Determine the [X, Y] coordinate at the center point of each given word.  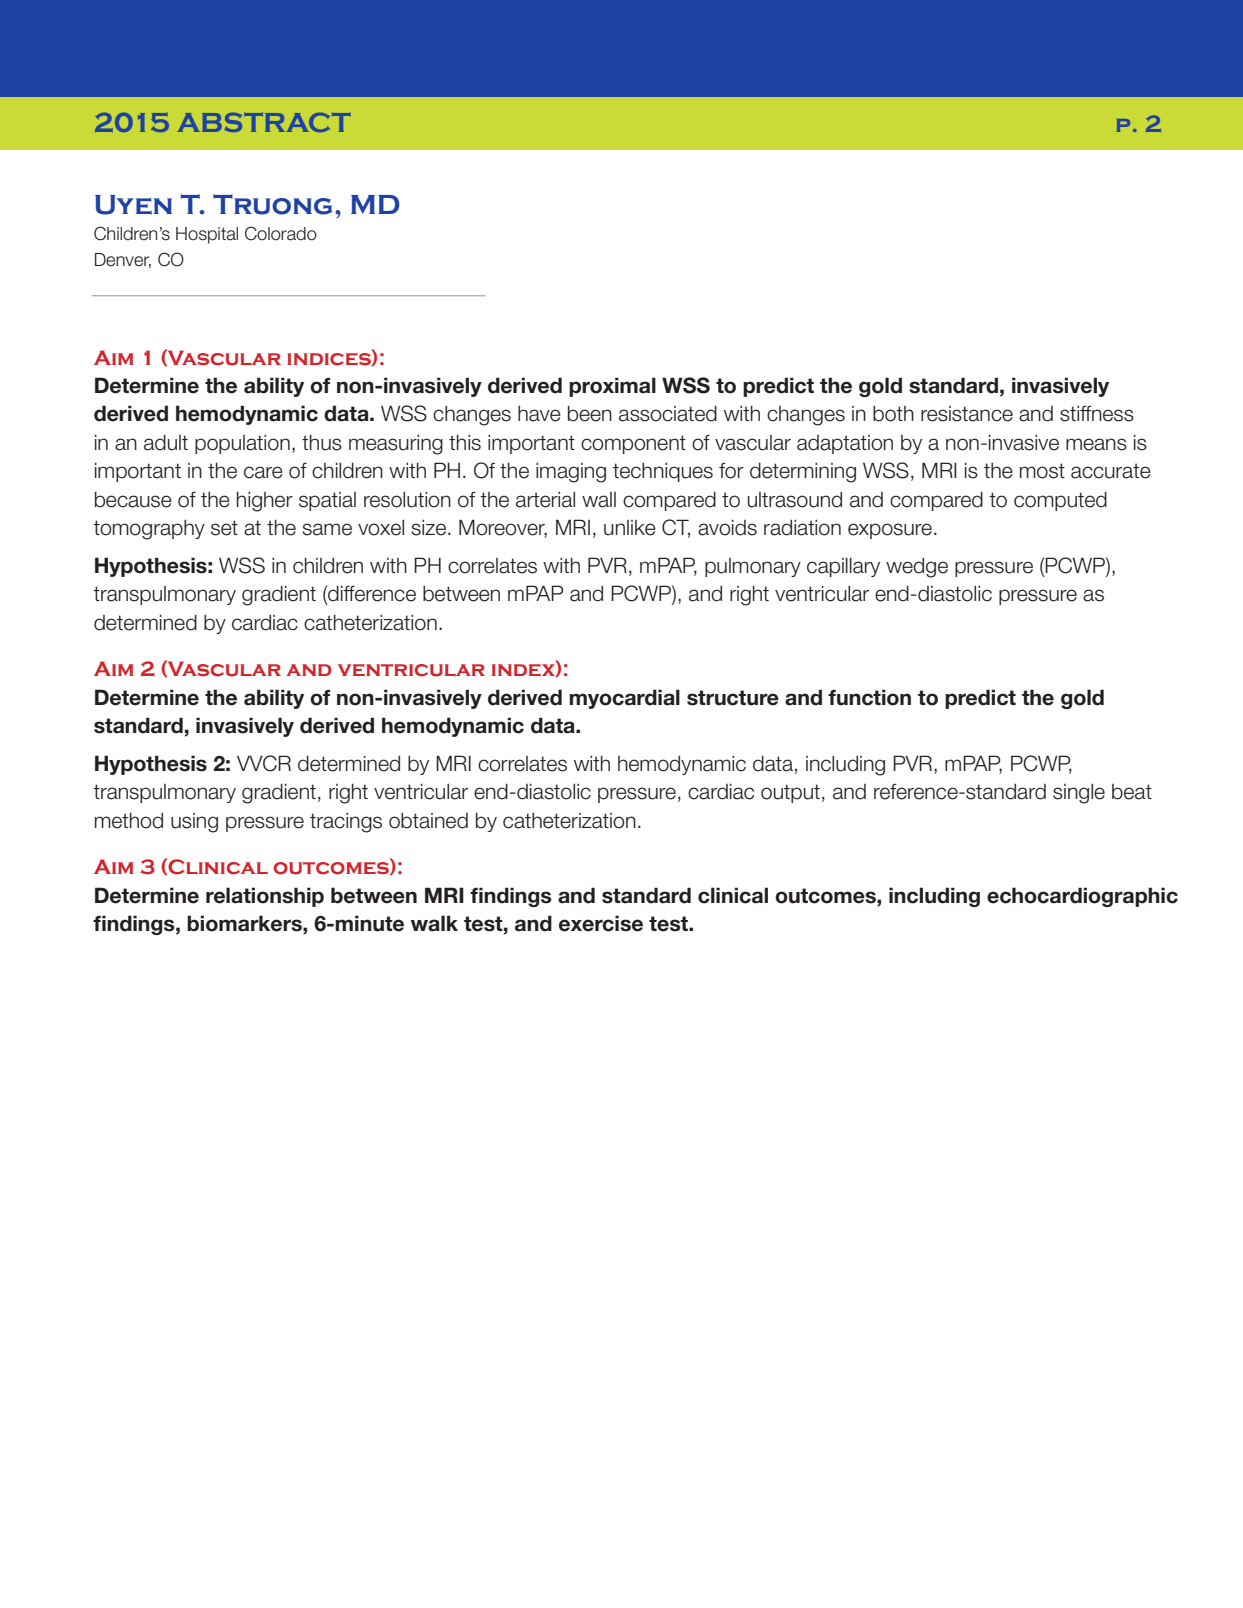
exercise [601, 923]
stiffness [1097, 414]
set [224, 528]
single [1079, 794]
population [242, 444]
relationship [265, 897]
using [194, 823]
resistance [967, 414]
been [590, 413]
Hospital [207, 235]
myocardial [624, 699]
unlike [630, 528]
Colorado [281, 233]
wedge [917, 568]
